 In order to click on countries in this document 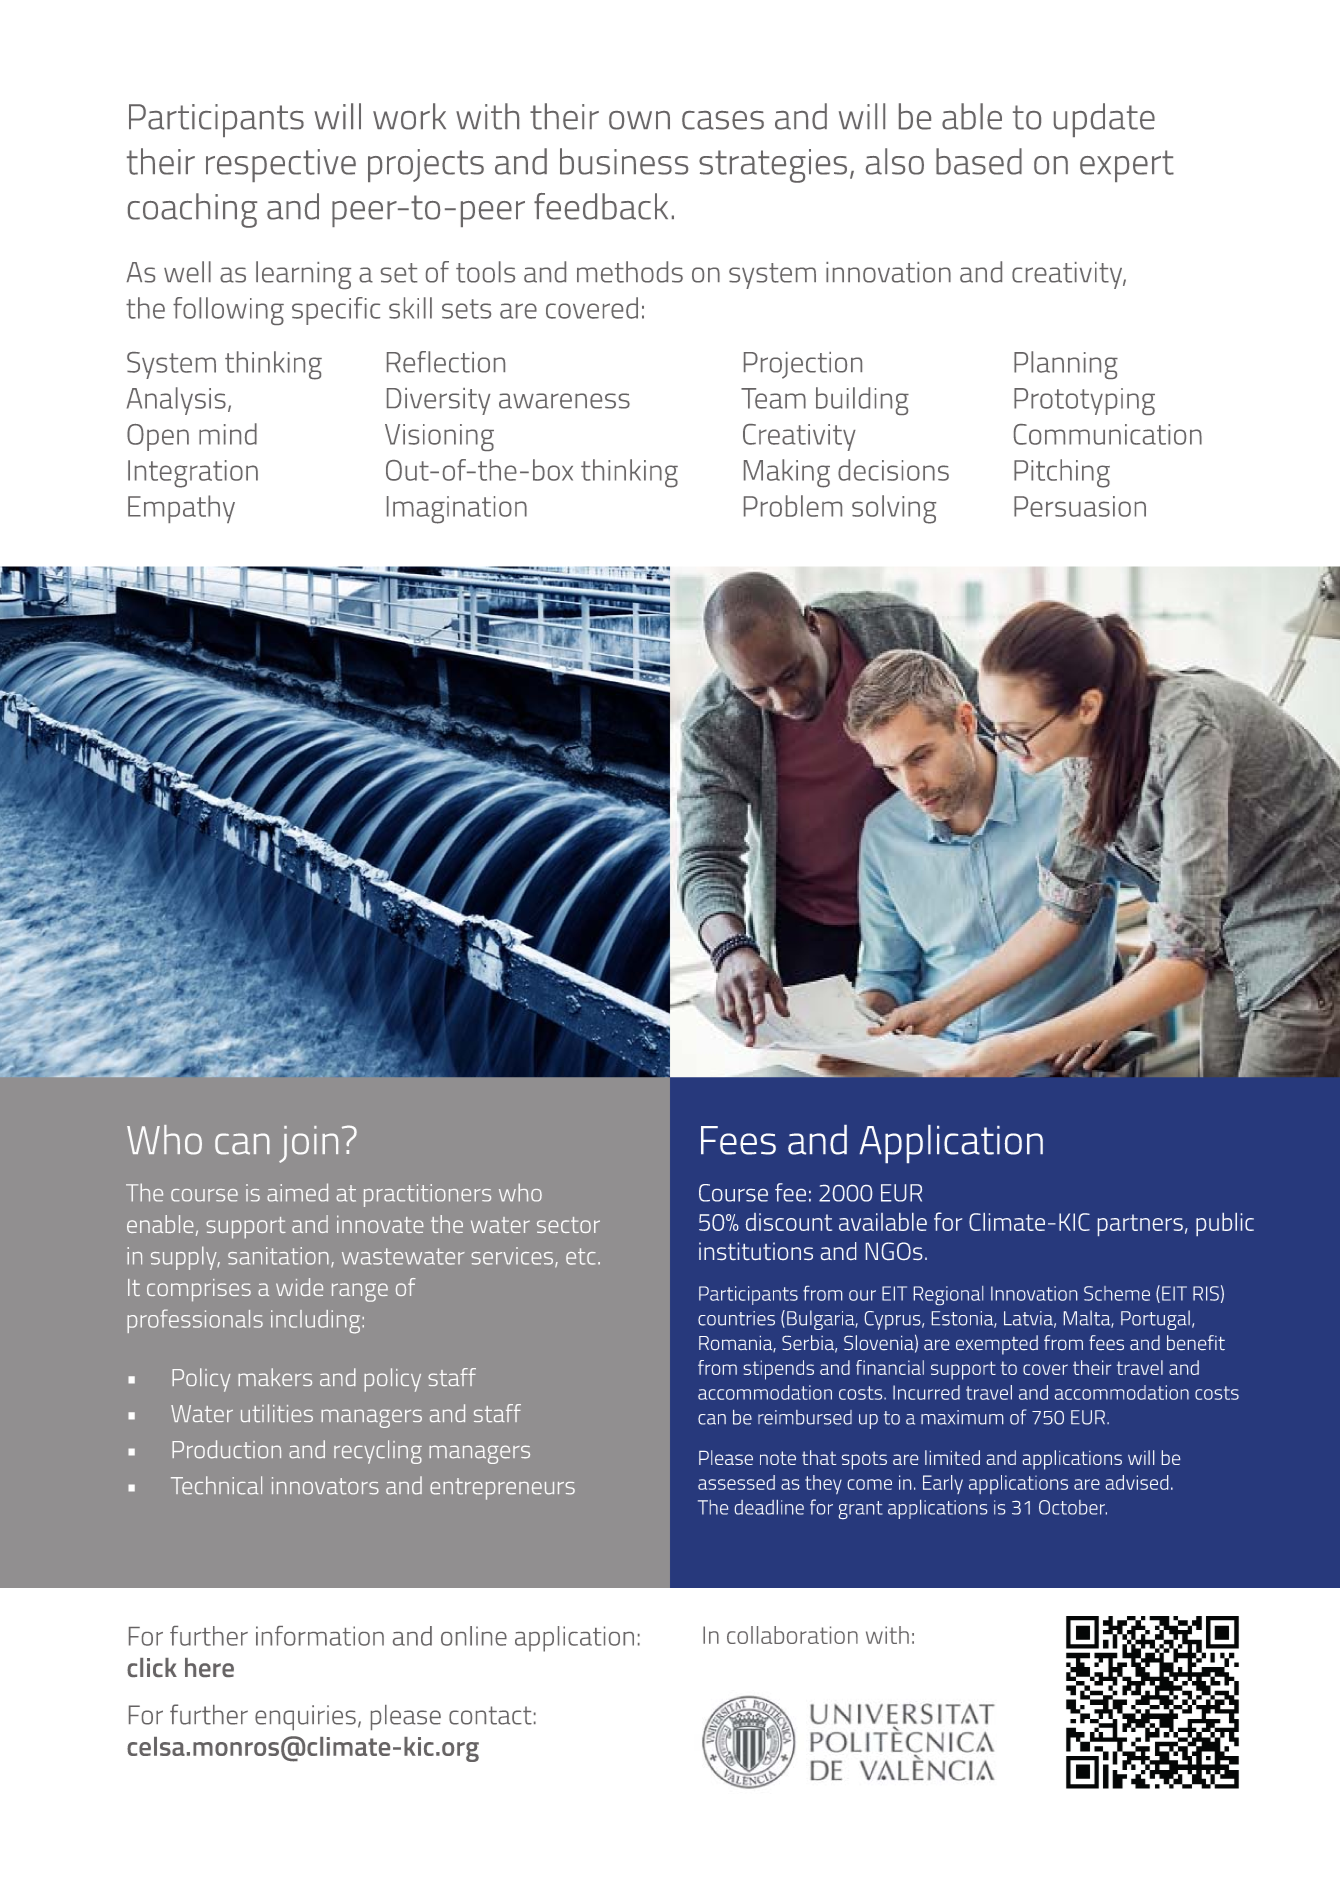, I will do `click(736, 1318)`.
